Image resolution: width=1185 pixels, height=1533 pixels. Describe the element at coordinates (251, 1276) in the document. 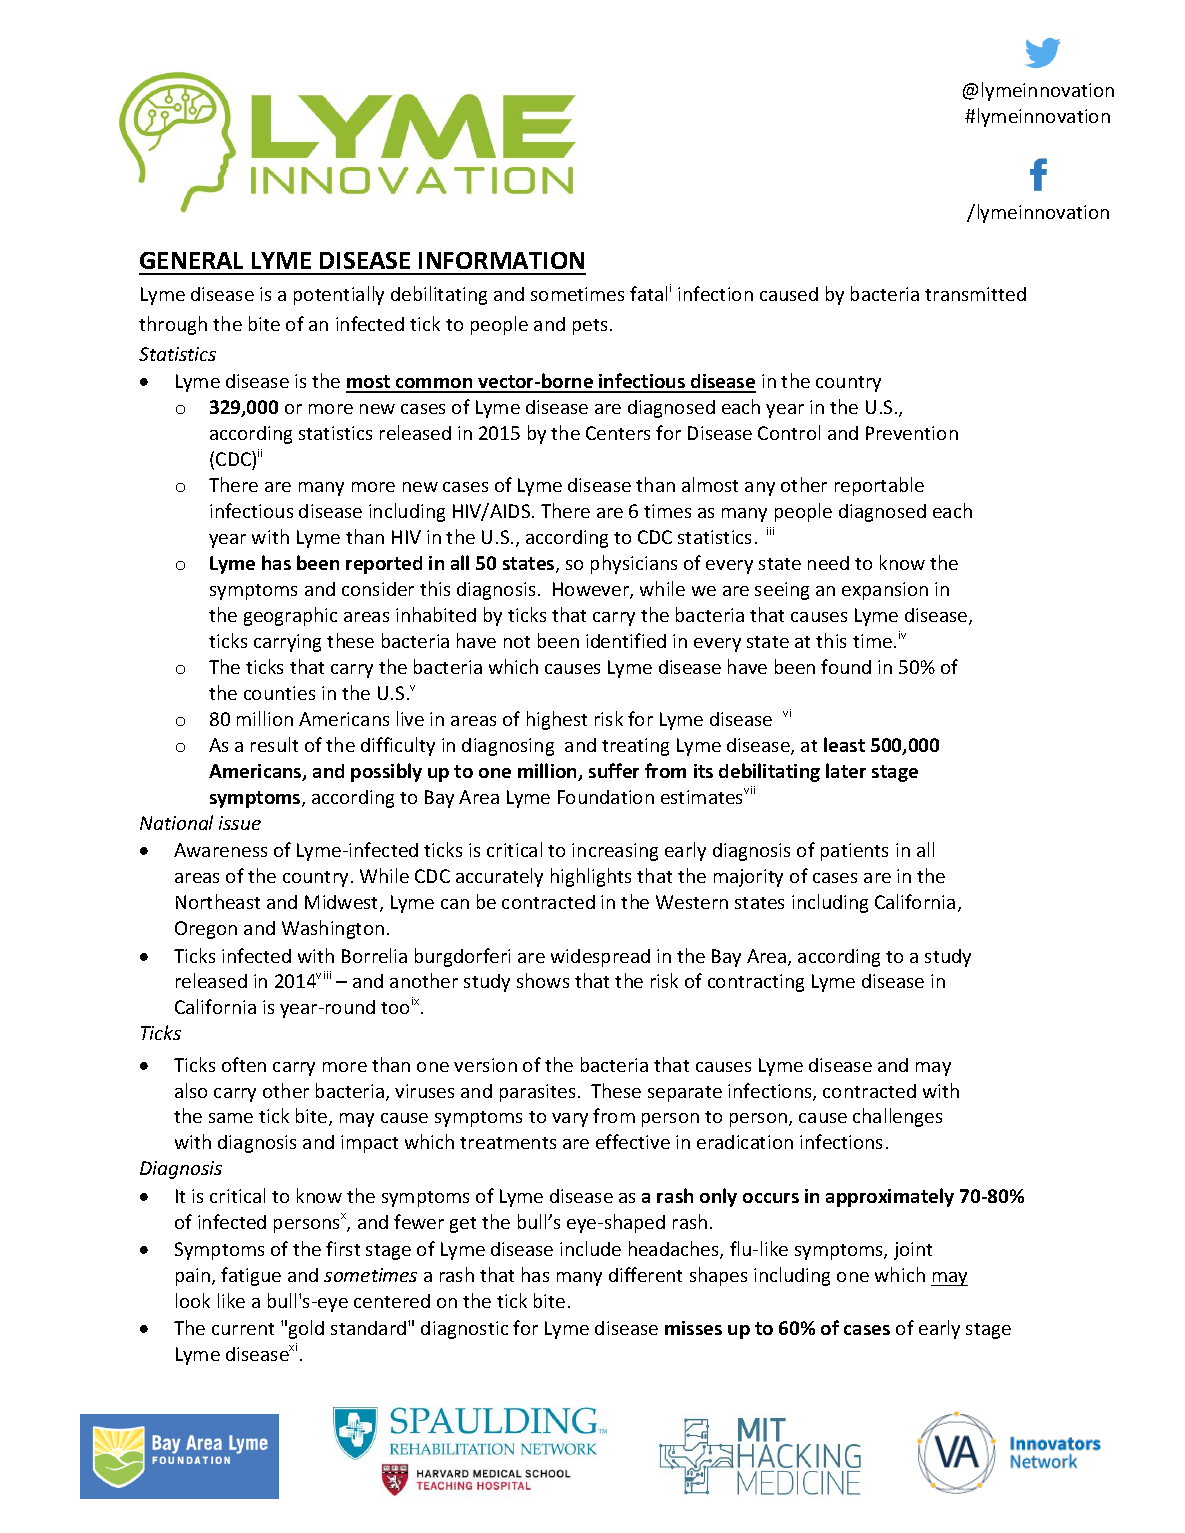

I see `fatigue` at that location.
